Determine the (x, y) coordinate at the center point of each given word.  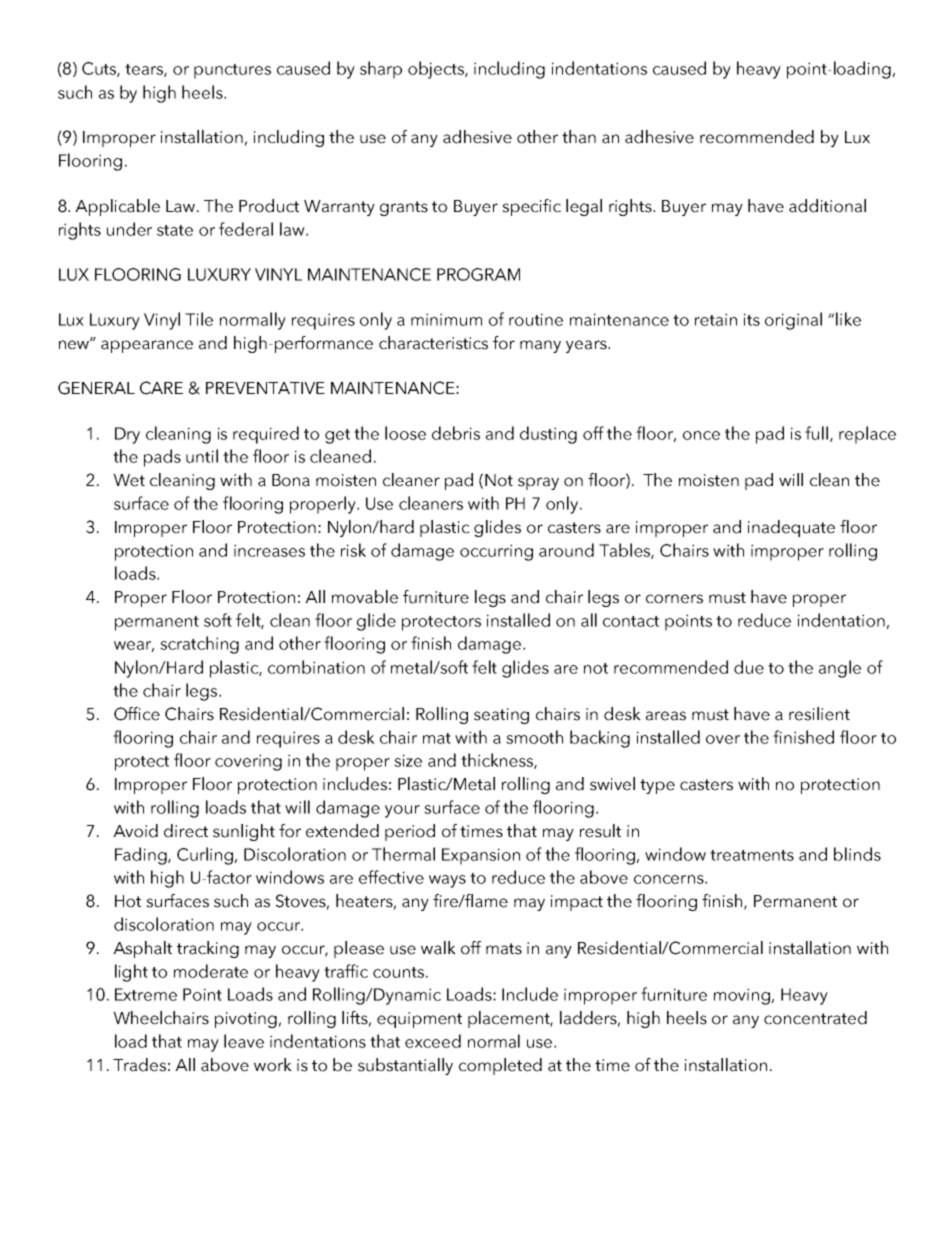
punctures (232, 71)
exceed (433, 1041)
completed (500, 1066)
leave (244, 1041)
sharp (381, 70)
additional (827, 206)
